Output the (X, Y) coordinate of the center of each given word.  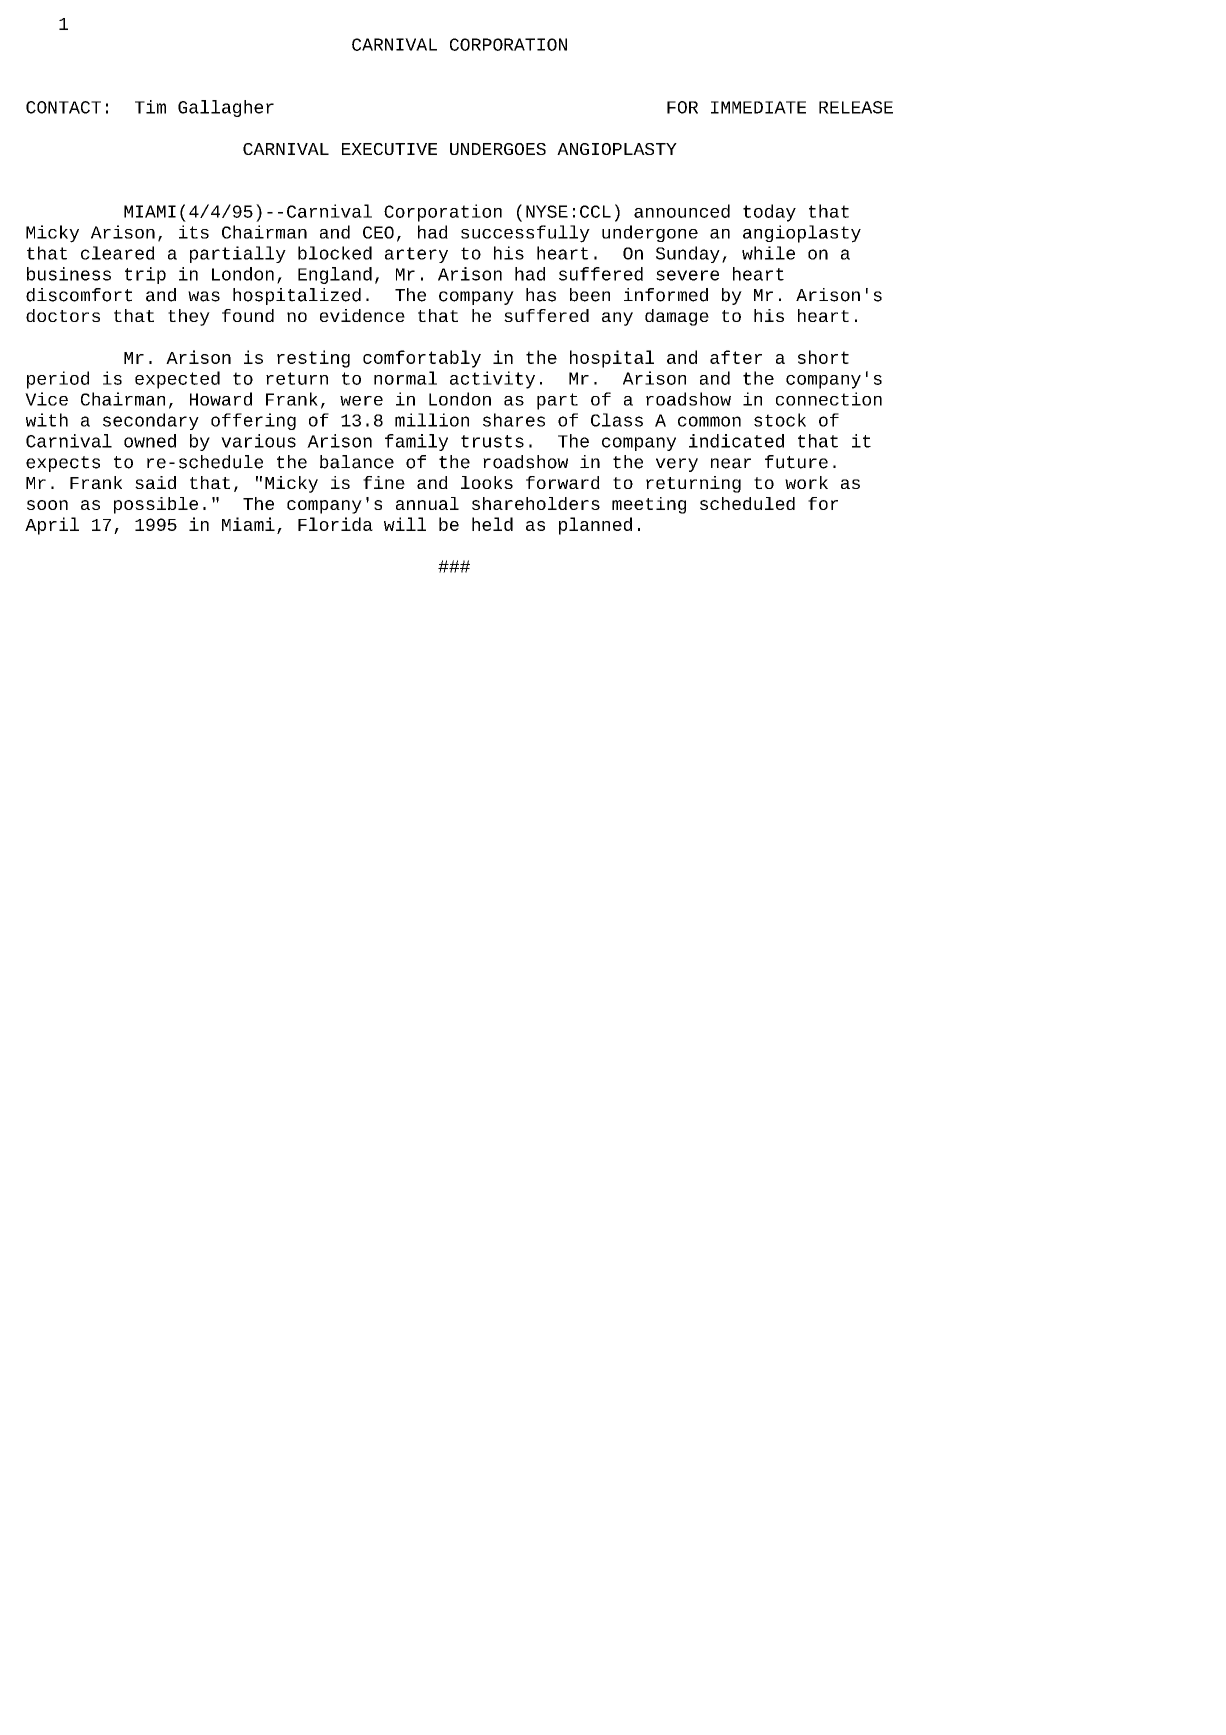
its (194, 232)
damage (677, 317)
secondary (151, 421)
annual (427, 503)
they (189, 317)
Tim (150, 107)
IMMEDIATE (758, 107)
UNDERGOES (498, 149)
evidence (362, 315)
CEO (378, 232)
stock (780, 420)
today (769, 213)
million (432, 420)
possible (156, 505)
